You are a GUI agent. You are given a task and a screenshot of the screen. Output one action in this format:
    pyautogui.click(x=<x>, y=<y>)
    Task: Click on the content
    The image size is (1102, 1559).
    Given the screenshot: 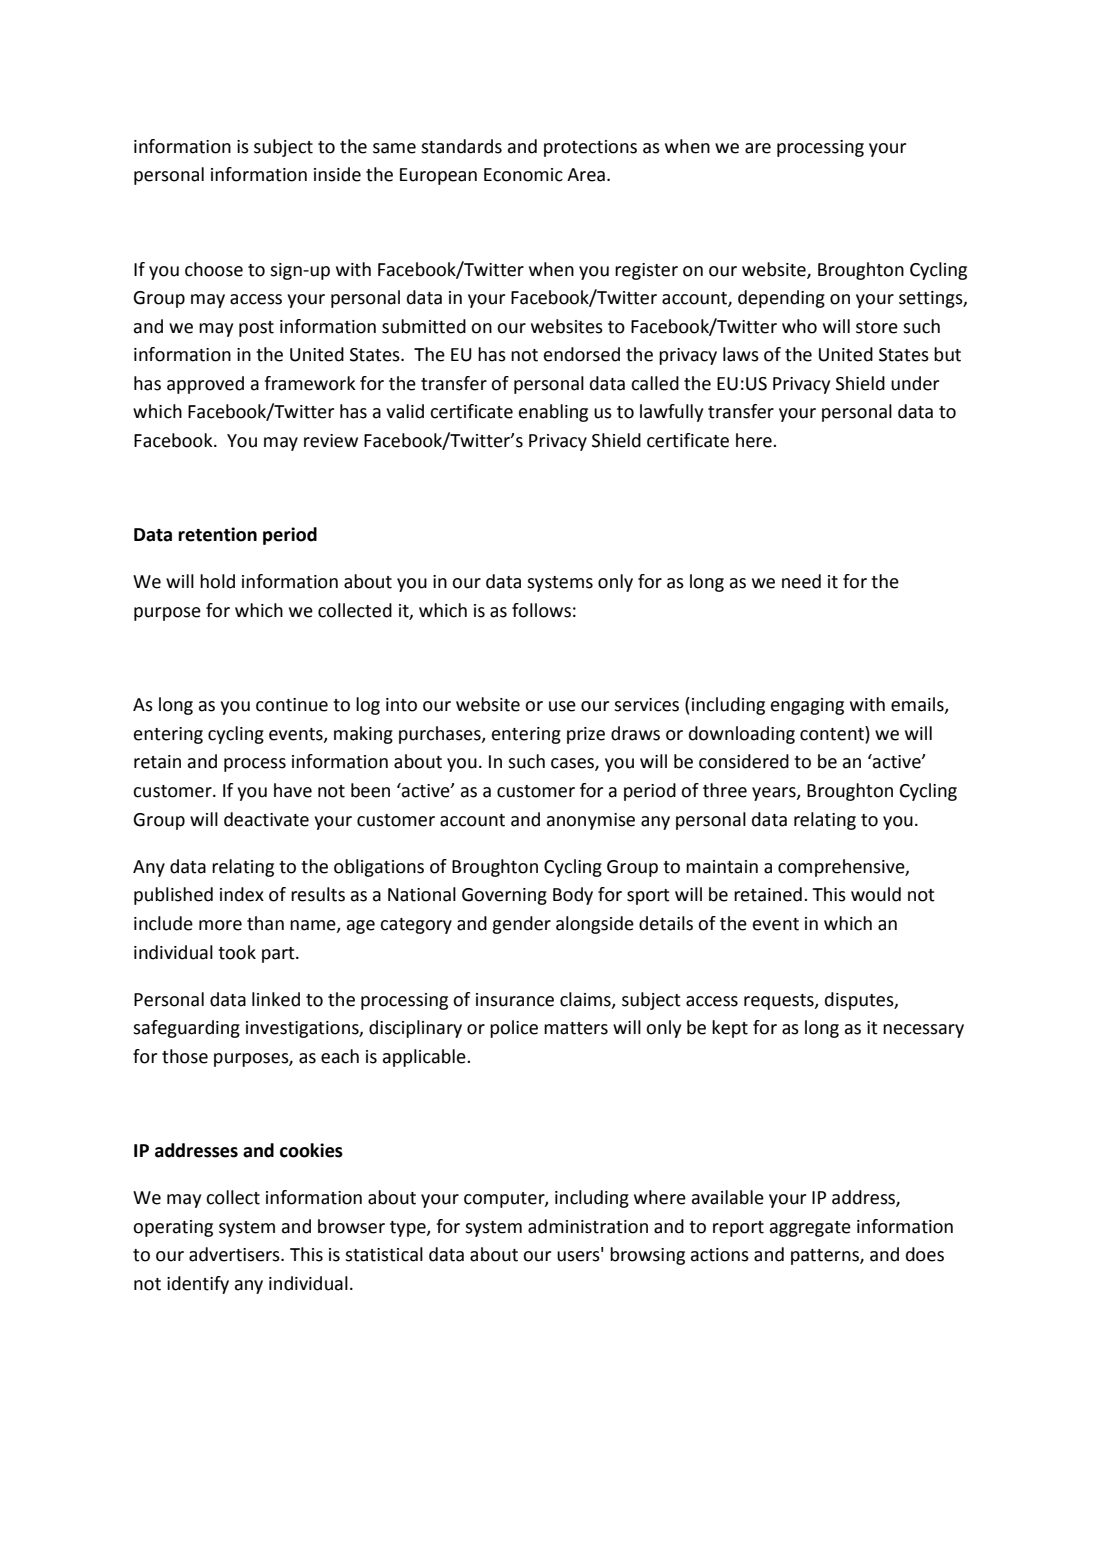 What is the action you would take?
    pyautogui.click(x=833, y=733)
